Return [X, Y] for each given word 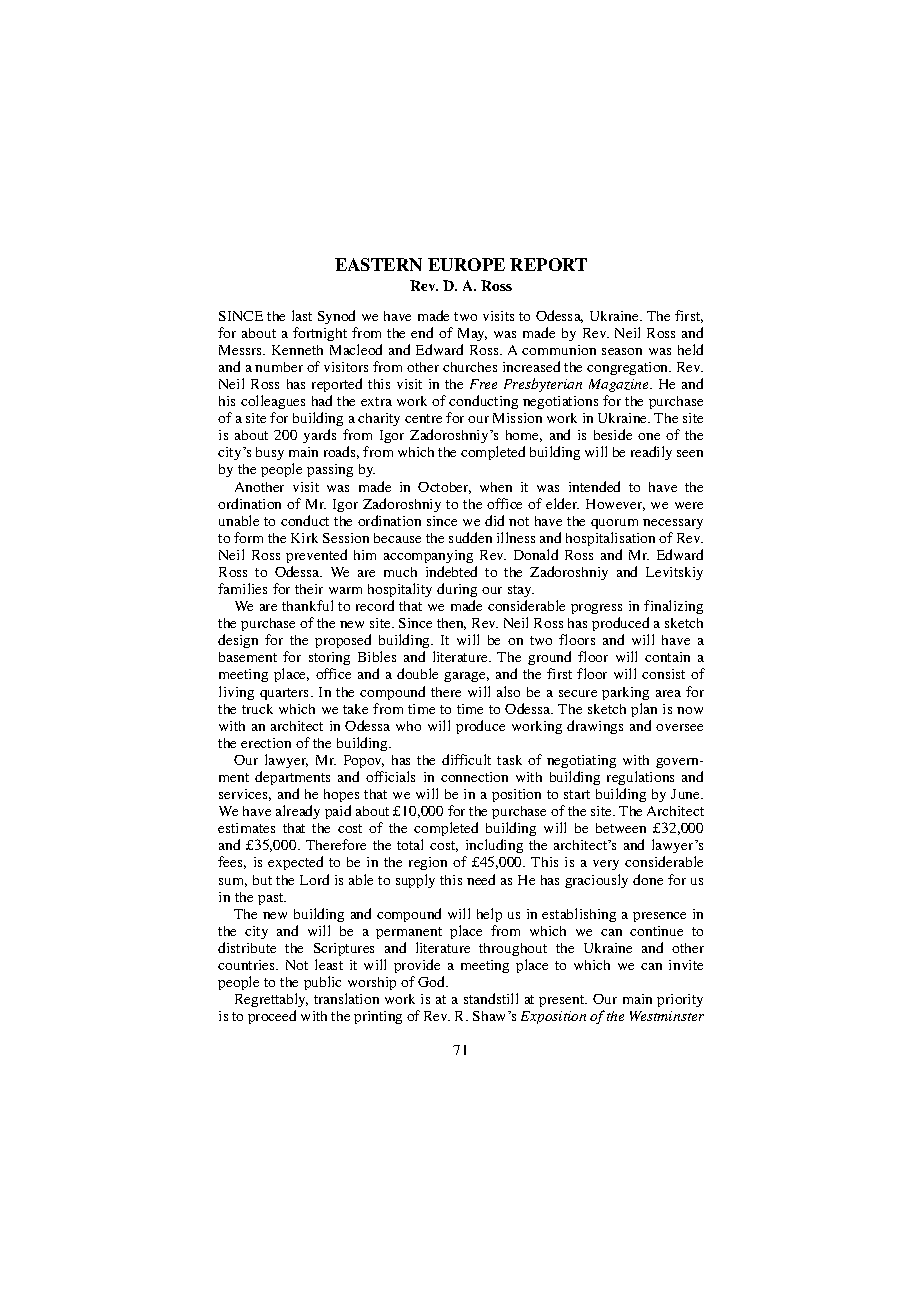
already [298, 812]
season [622, 351]
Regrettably [271, 1002]
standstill [491, 998]
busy [270, 453]
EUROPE [466, 264]
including [493, 848]
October [444, 488]
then [451, 624]
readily [651, 453]
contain [667, 657]
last [302, 315]
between [621, 828]
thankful [307, 605]
